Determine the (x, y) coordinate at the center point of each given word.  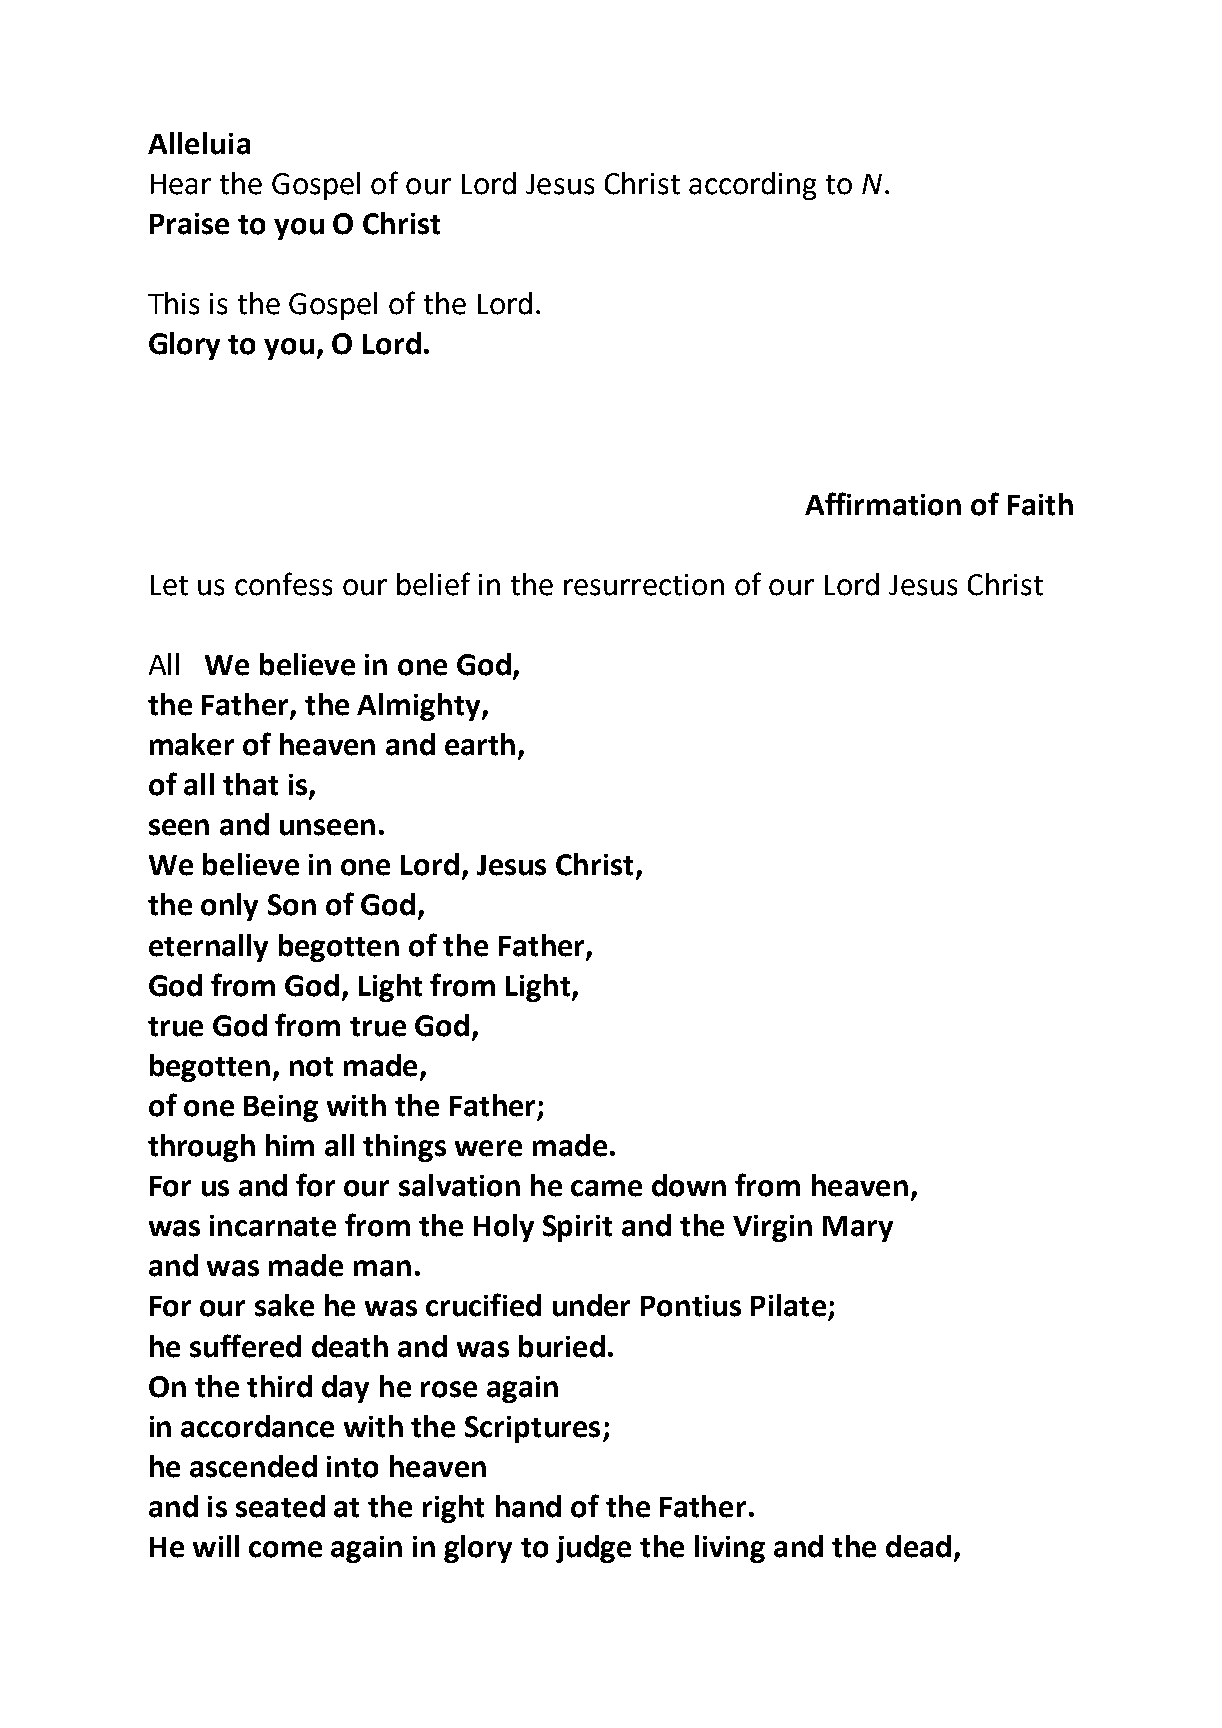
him (290, 1145)
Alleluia (199, 143)
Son (292, 905)
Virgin (772, 1228)
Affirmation (883, 504)
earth (480, 744)
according (752, 186)
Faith (1040, 504)
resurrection (644, 585)
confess (283, 584)
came (606, 1188)
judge (593, 1549)
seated (280, 1506)
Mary (858, 1229)
